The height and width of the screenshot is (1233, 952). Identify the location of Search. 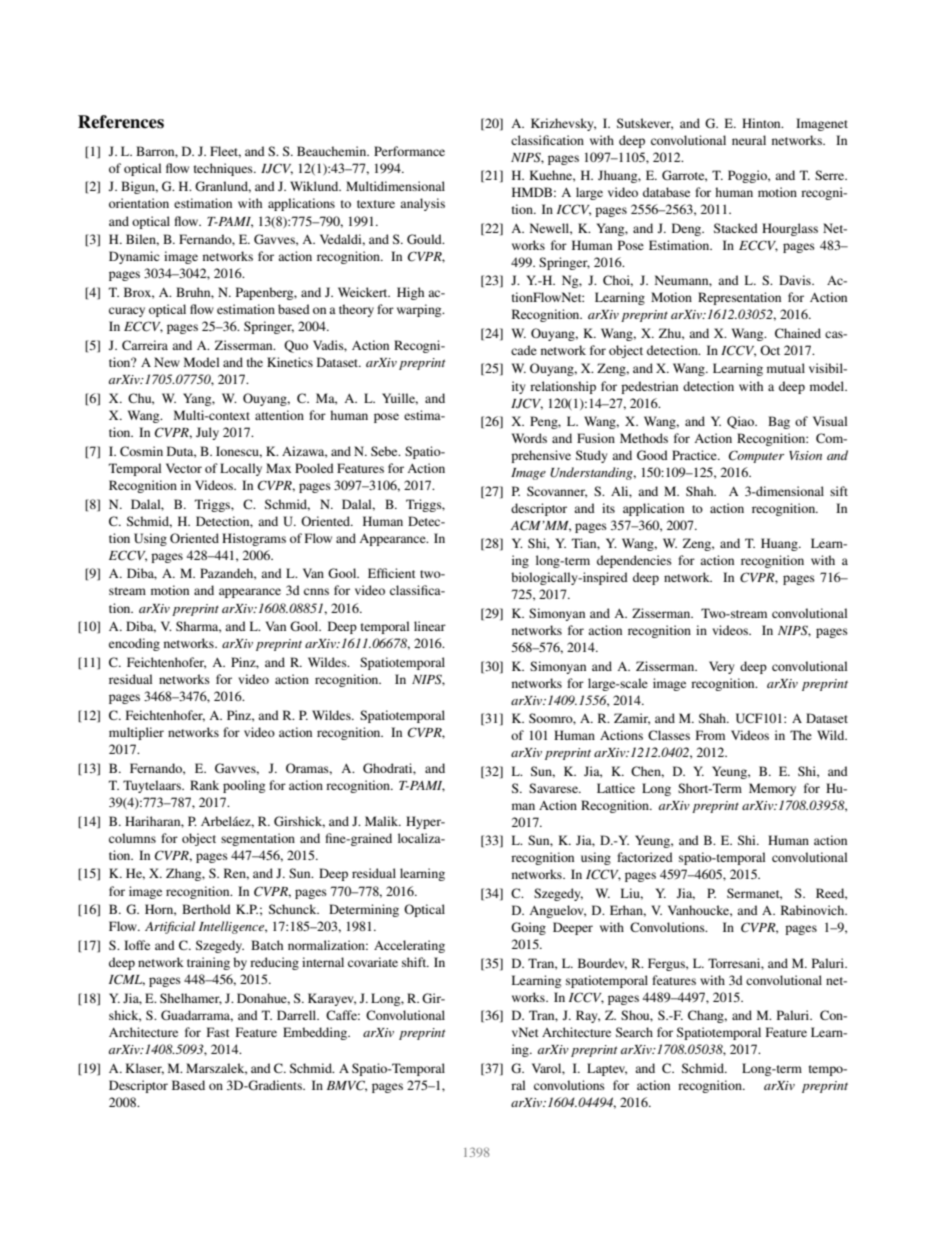
(634, 1032).
